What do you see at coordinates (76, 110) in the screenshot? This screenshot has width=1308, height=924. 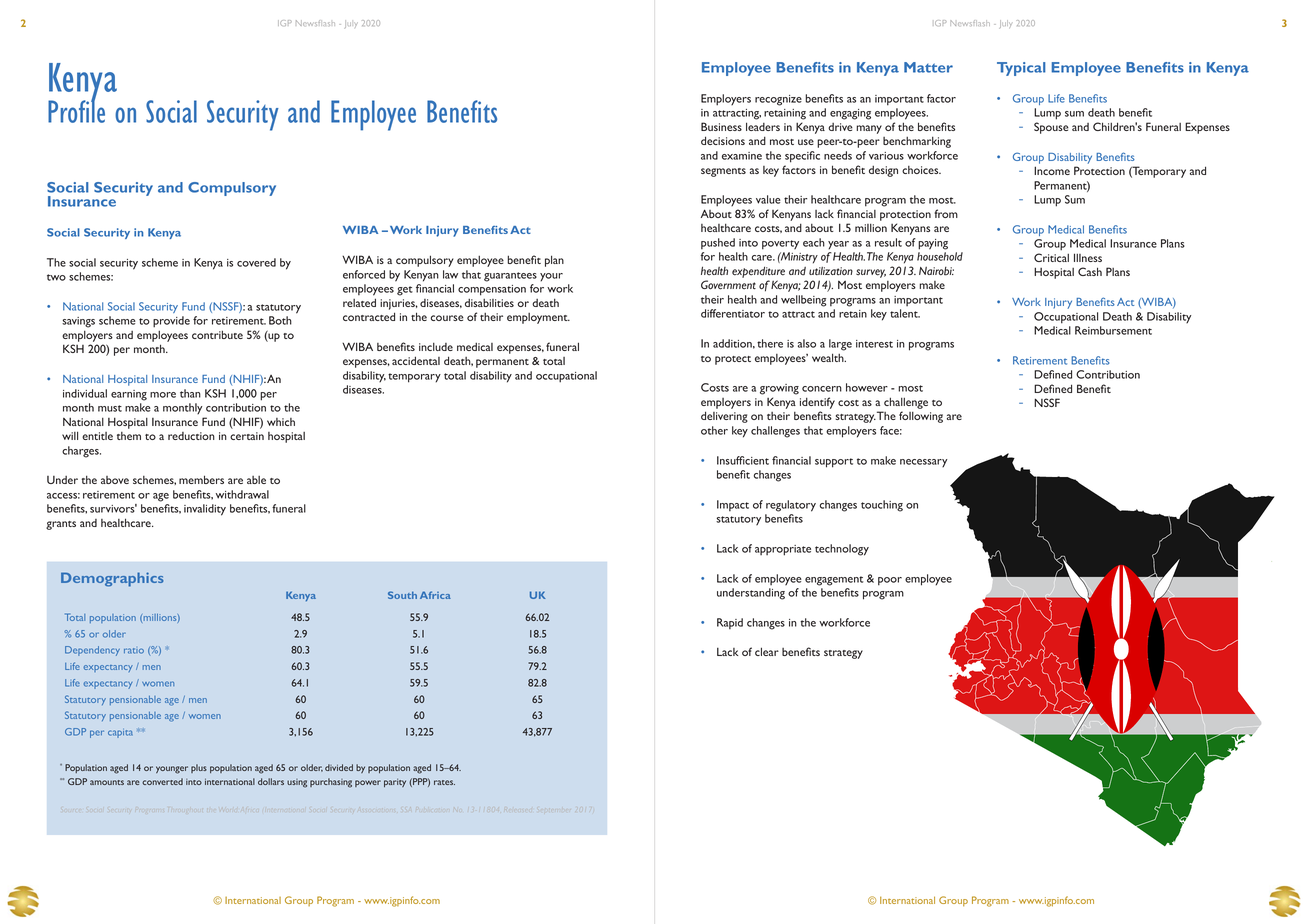 I see `Profile` at bounding box center [76, 110].
